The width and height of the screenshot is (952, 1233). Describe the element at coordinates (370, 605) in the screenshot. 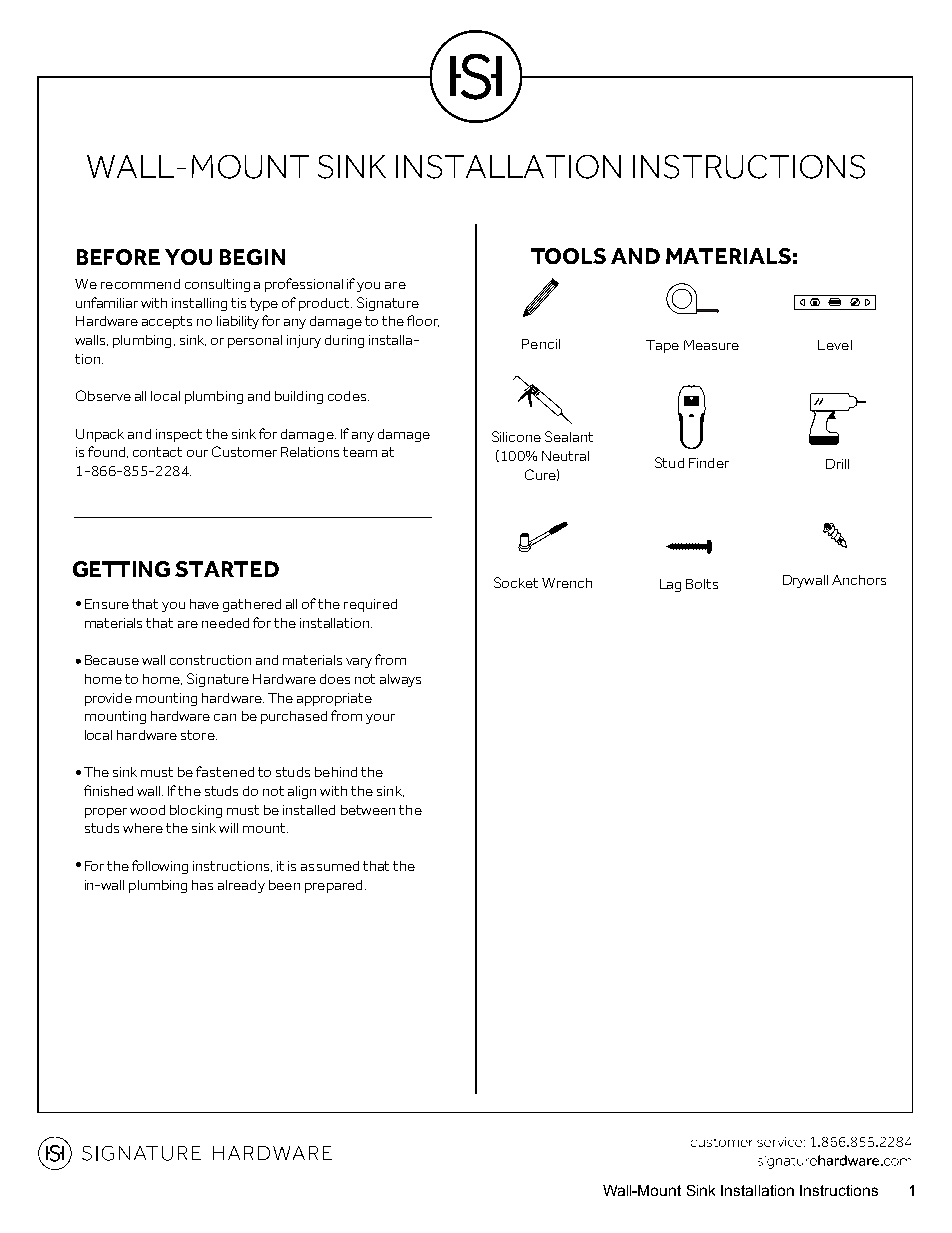

I see `required` at that location.
